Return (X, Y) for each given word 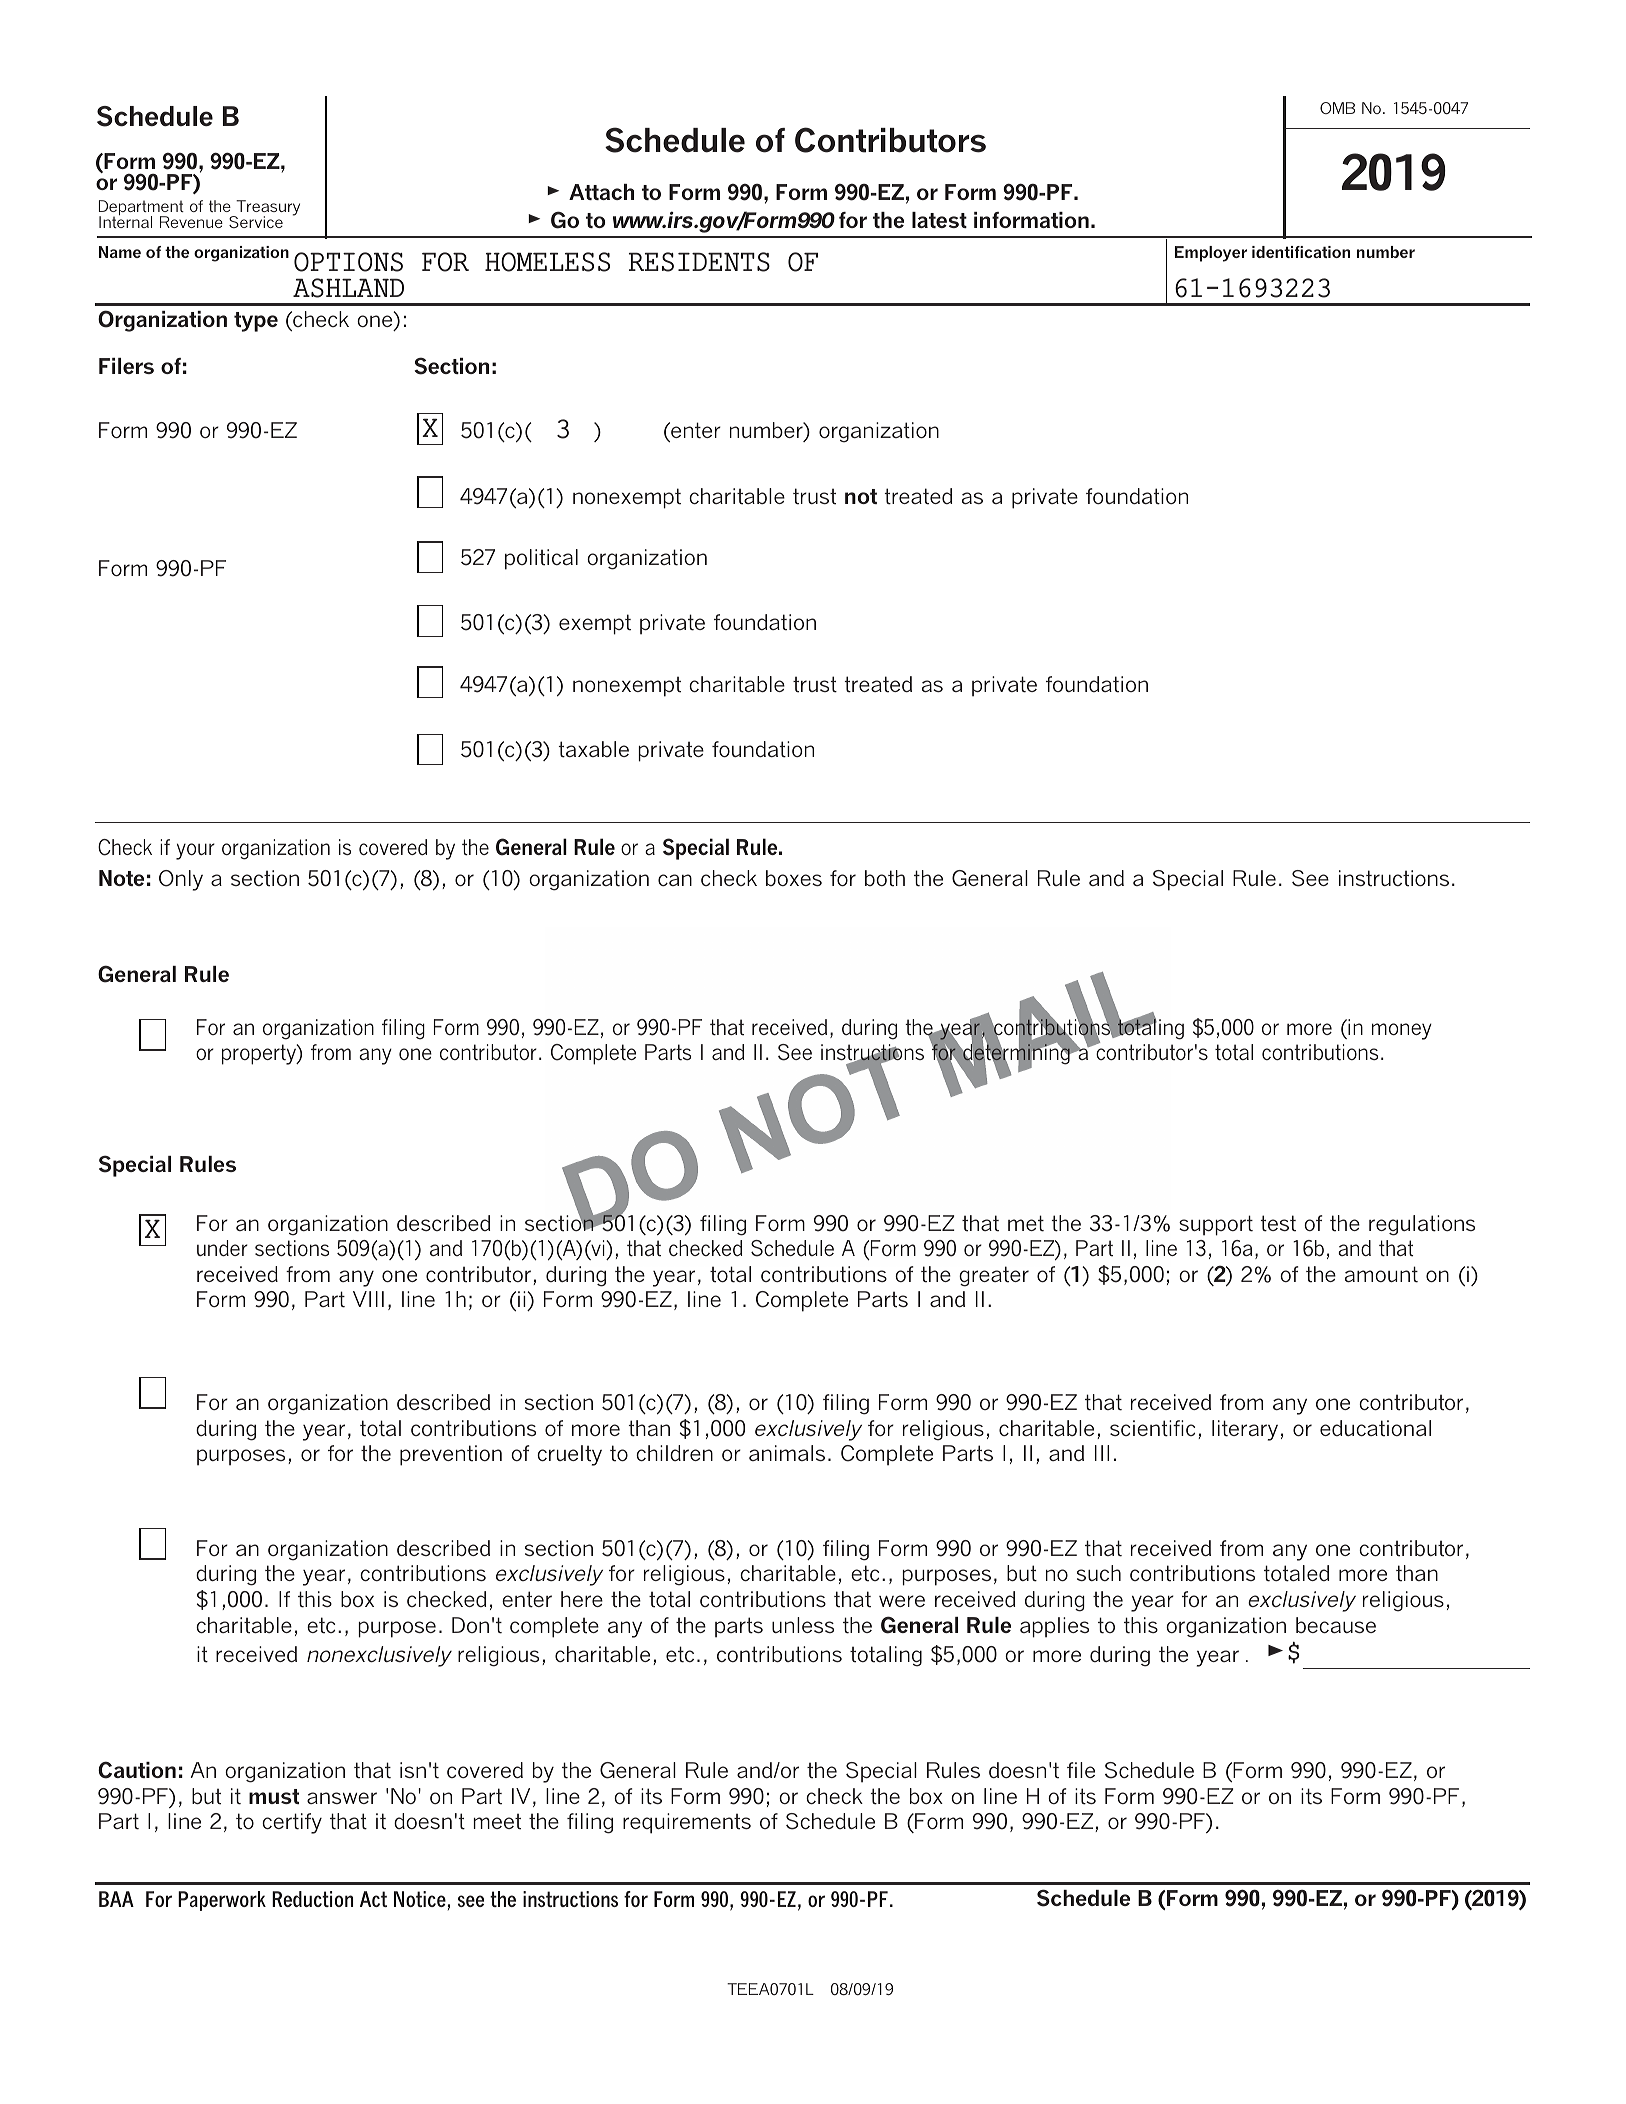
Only (181, 880)
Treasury (267, 209)
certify (292, 1823)
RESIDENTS (699, 262)
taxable (593, 749)
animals (787, 1453)
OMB (1337, 108)
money (1402, 1031)
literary (1245, 1430)
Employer (1211, 254)
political (541, 559)
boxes (794, 878)
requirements (687, 1823)
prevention (451, 1455)
